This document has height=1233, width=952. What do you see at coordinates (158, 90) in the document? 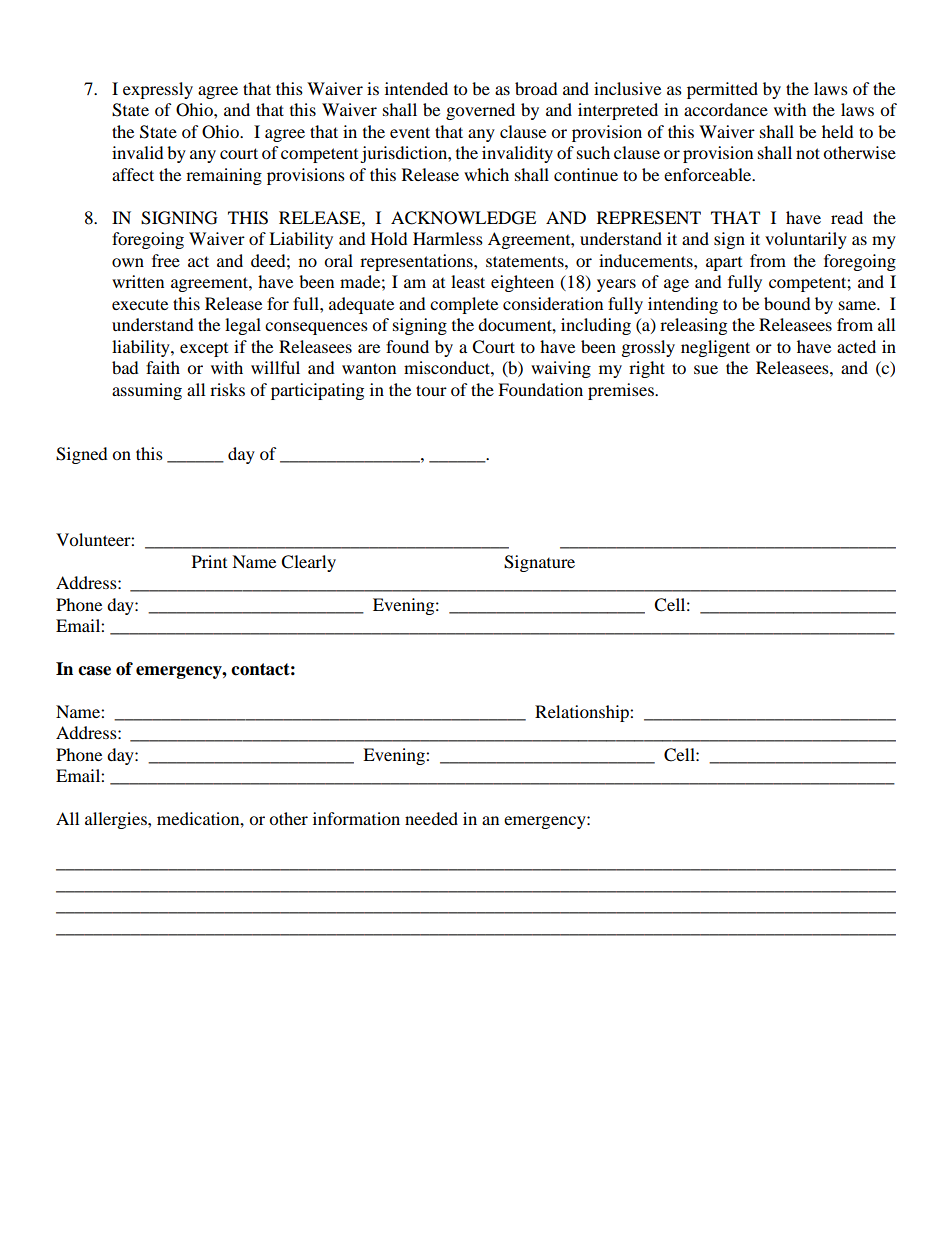
I see `expressly` at bounding box center [158, 90].
